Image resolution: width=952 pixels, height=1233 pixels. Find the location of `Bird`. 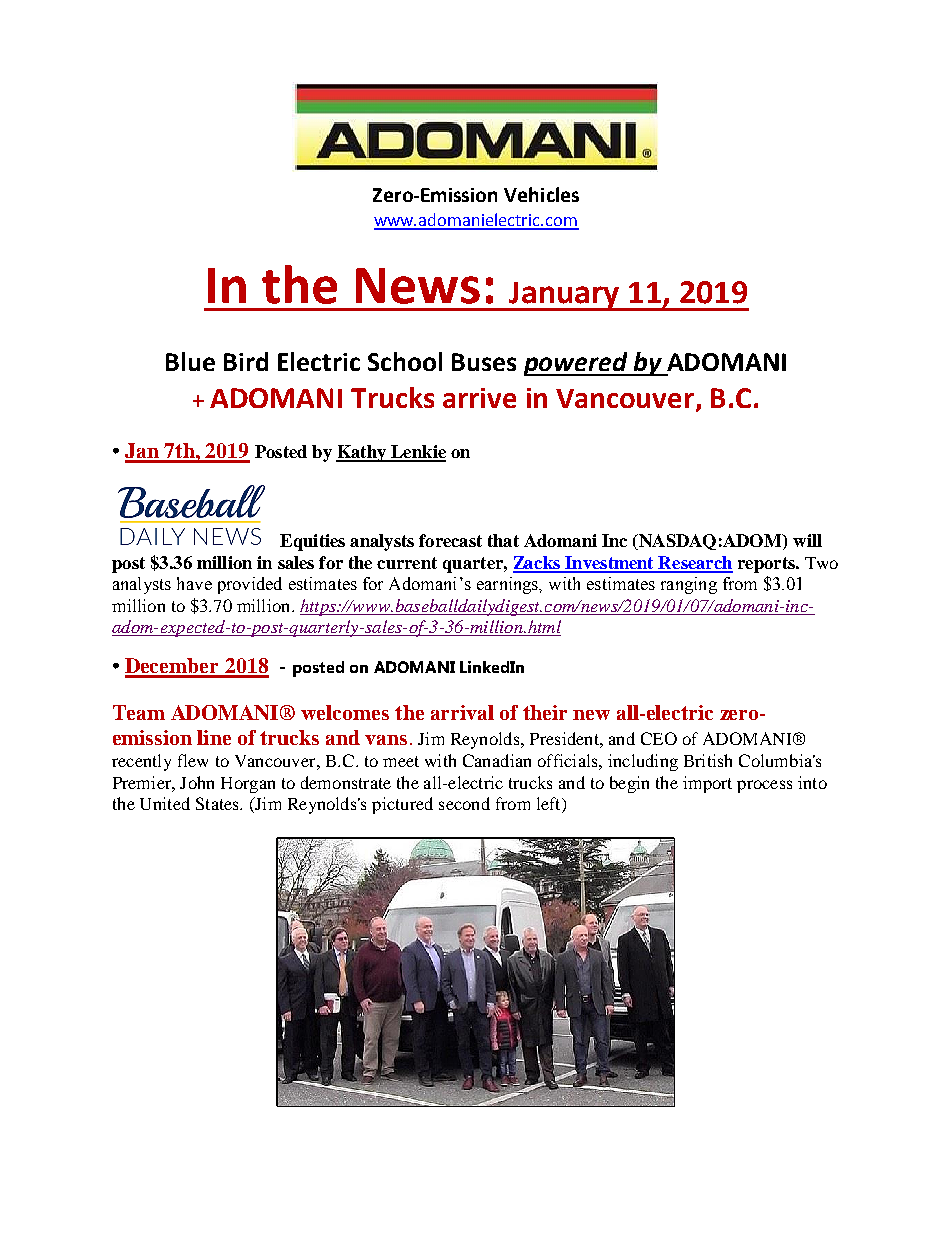

Bird is located at coordinates (246, 361).
